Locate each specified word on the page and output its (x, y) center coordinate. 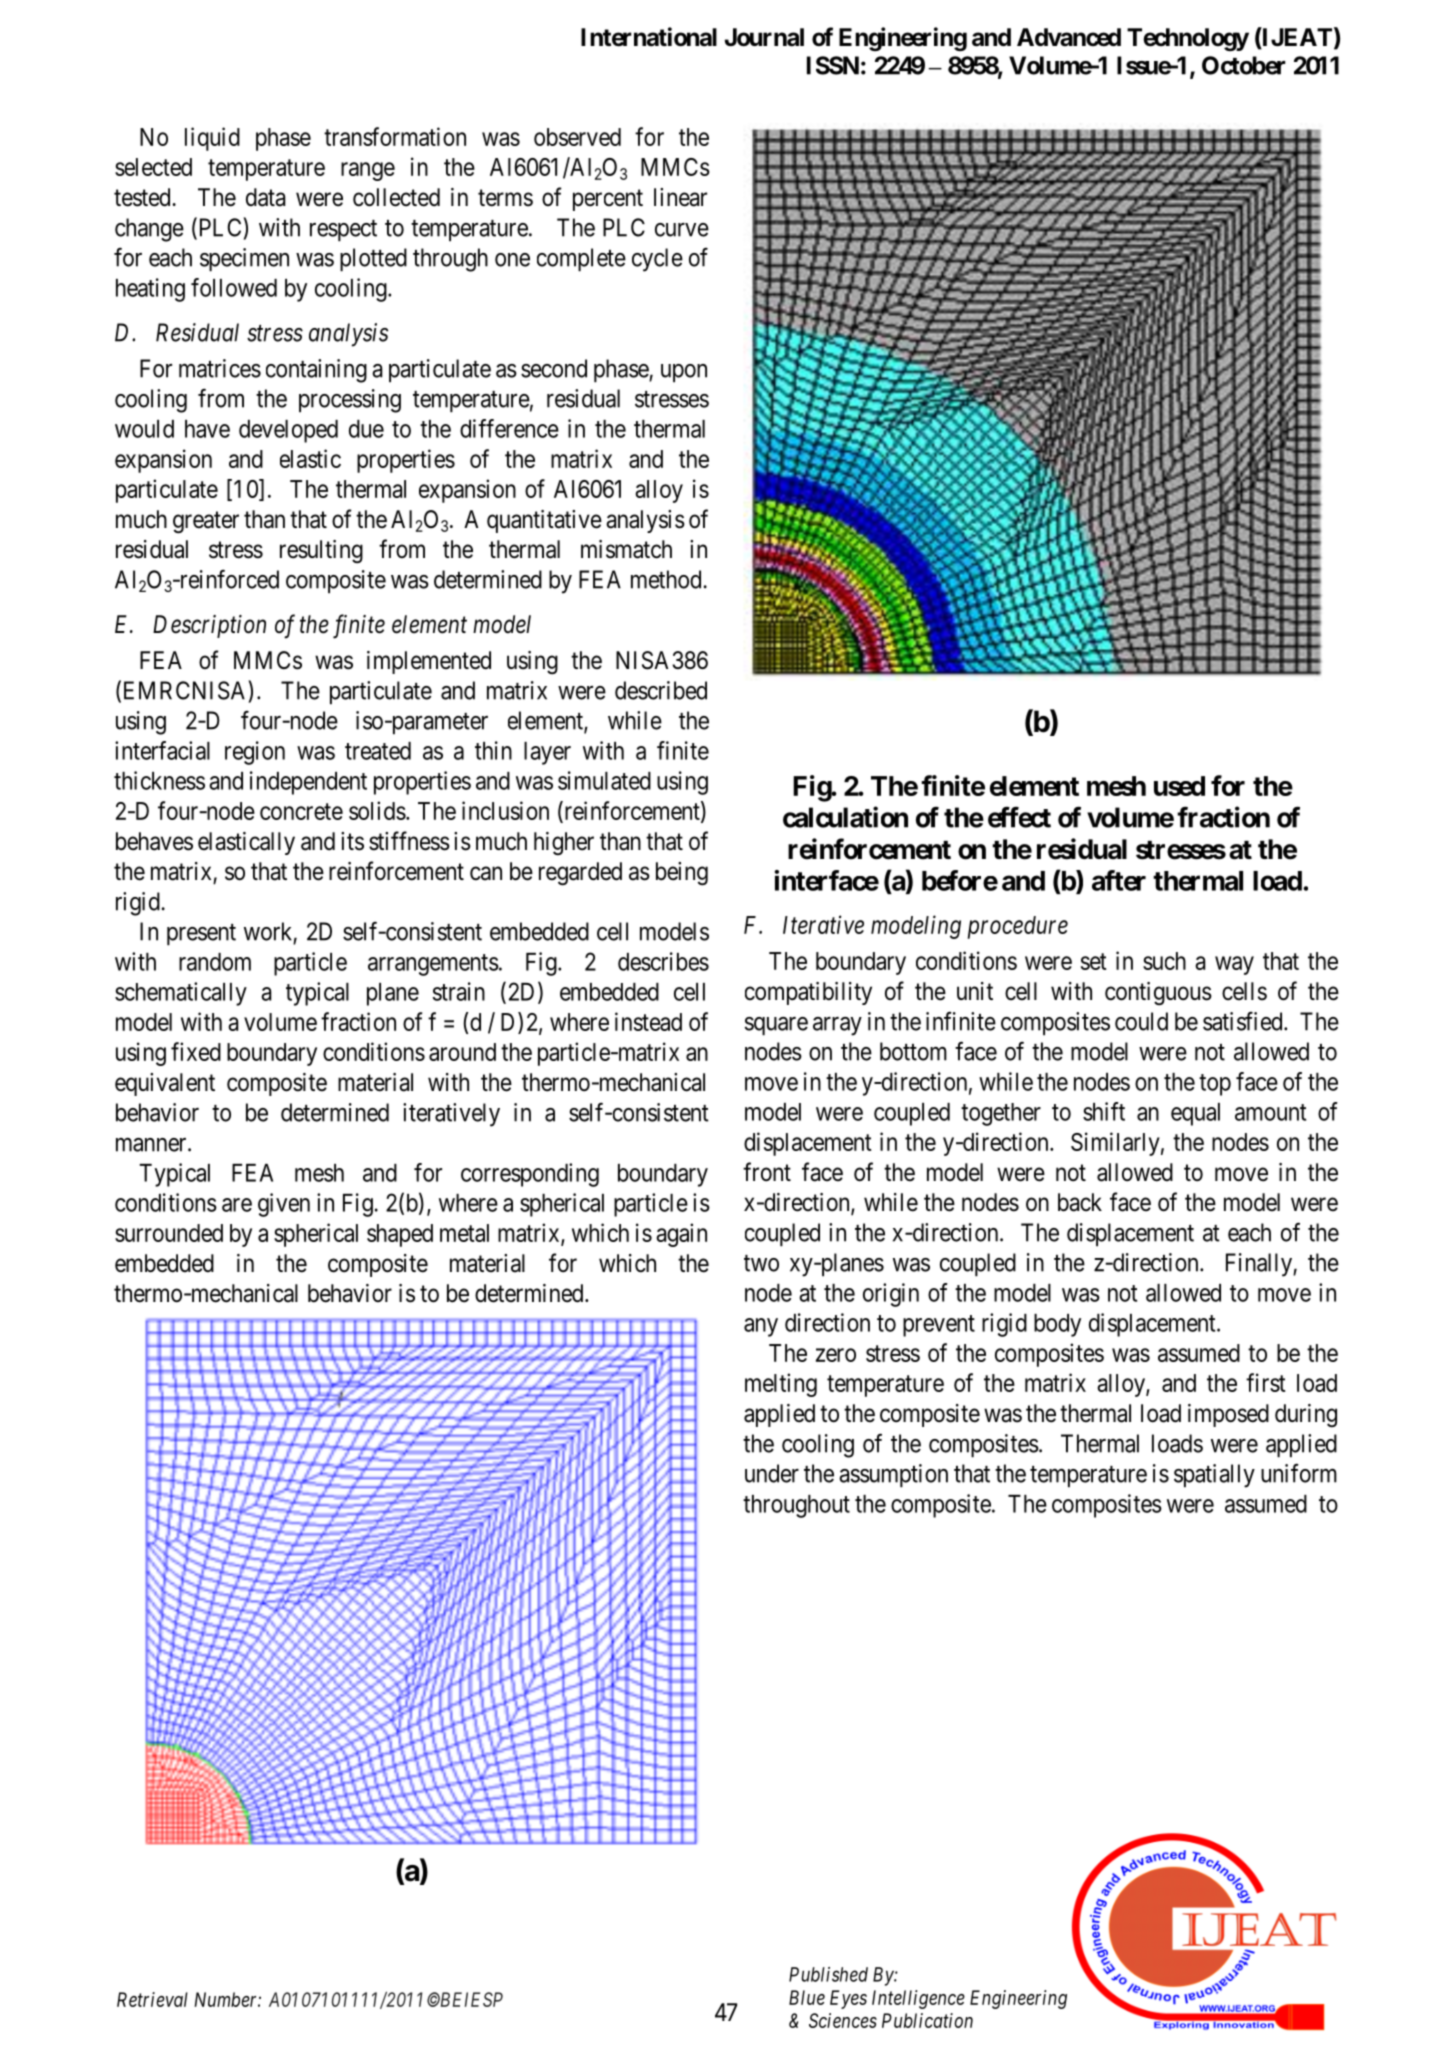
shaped (400, 1235)
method (666, 579)
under (772, 1473)
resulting (321, 551)
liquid (212, 139)
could (1141, 1021)
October (1244, 65)
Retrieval (152, 1999)
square (776, 1026)
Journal (764, 37)
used (1179, 786)
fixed (196, 1051)
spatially (1214, 1476)
